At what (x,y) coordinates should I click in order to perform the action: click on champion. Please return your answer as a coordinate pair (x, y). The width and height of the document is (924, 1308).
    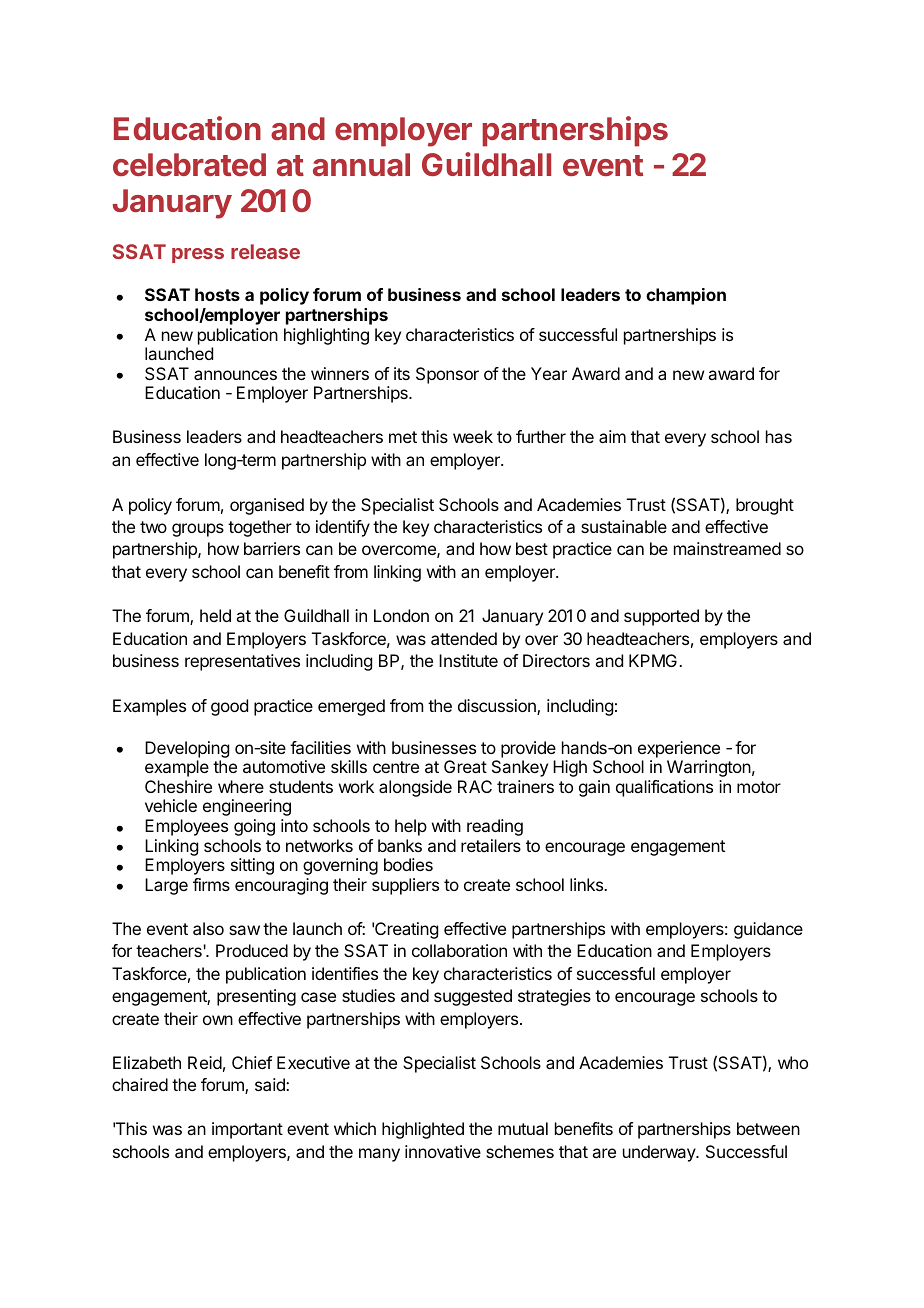
    Looking at the image, I should click on (686, 296).
